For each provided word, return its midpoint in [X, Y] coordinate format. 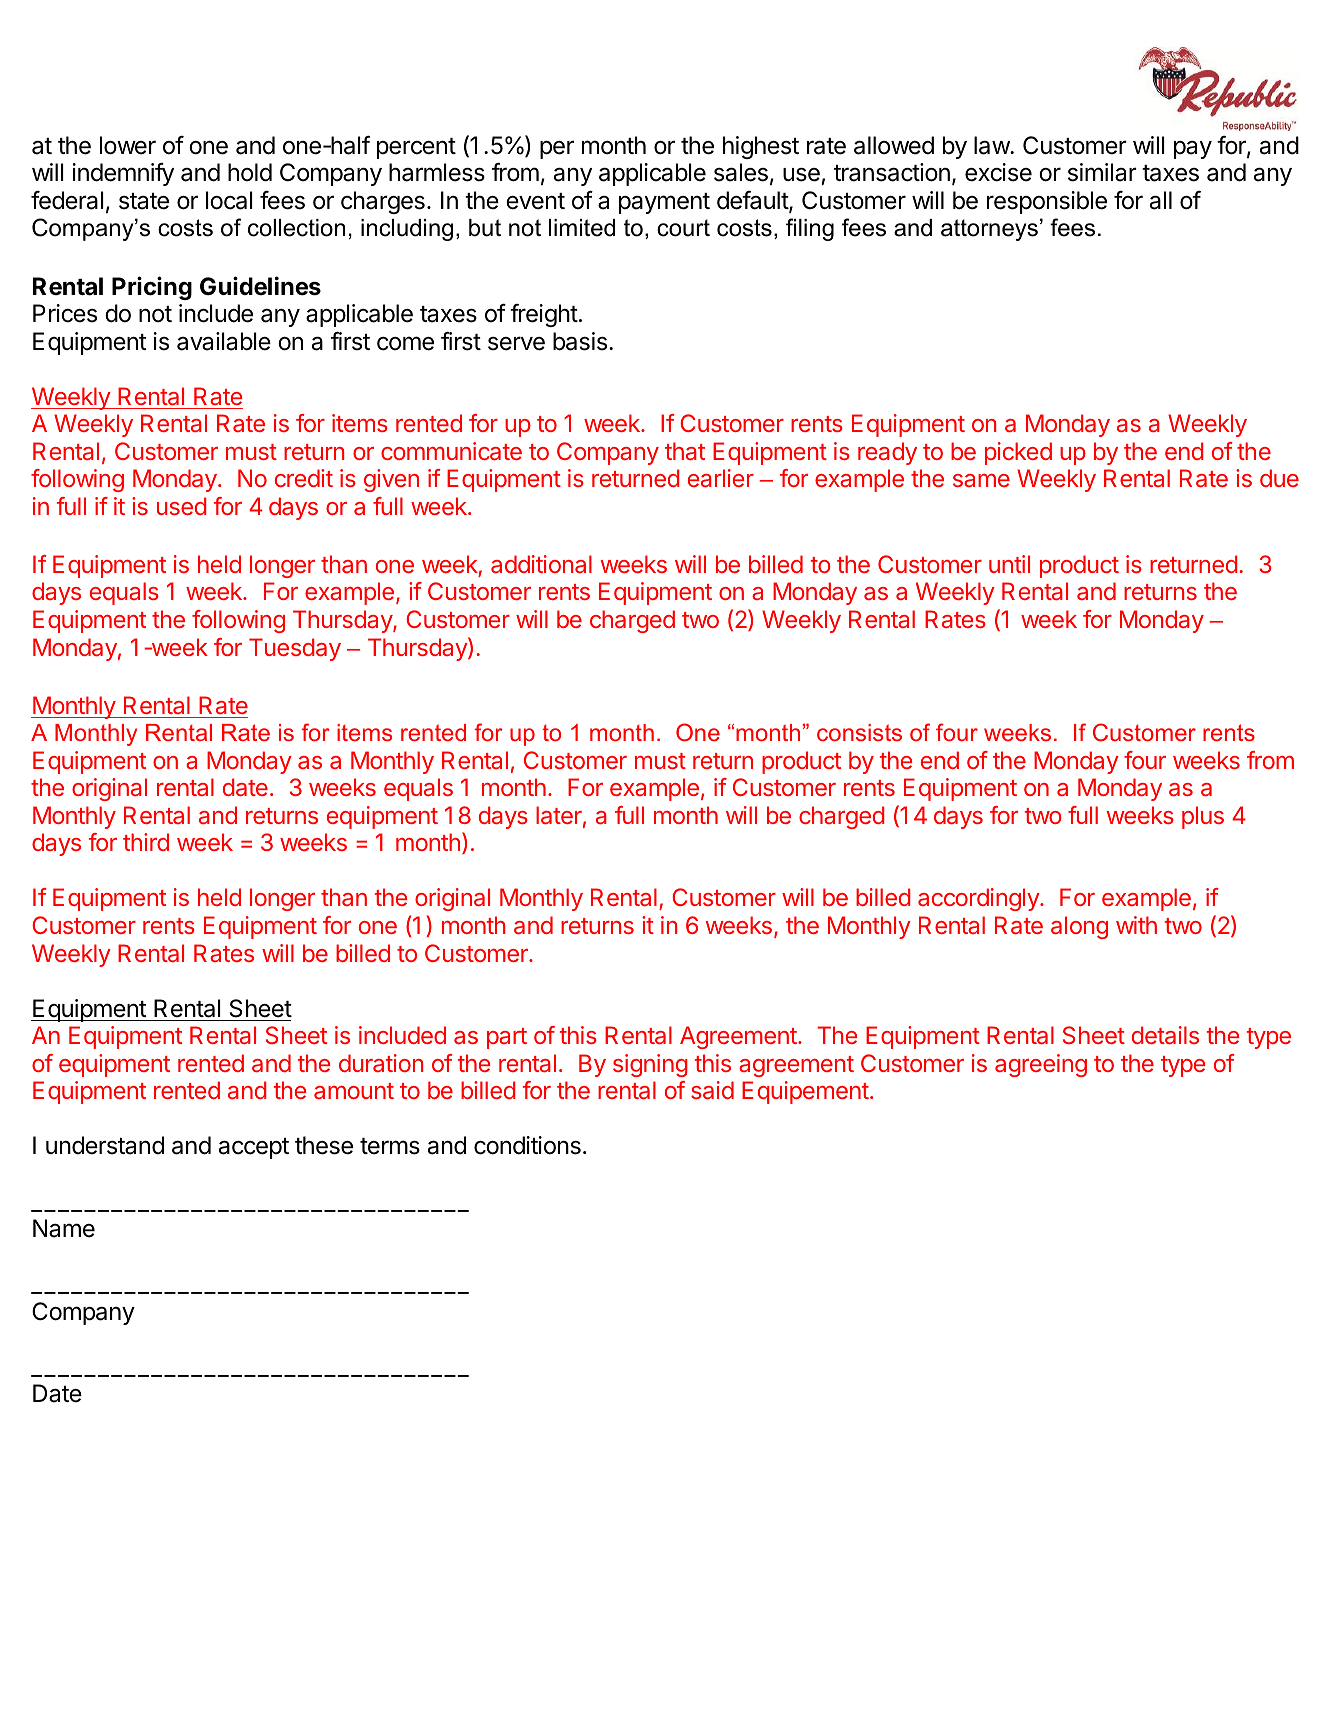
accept [254, 1148]
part [507, 1038]
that [685, 451]
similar [1102, 172]
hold [250, 172]
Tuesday [295, 649]
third [146, 842]
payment [664, 203]
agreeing [1041, 1065]
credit [304, 478]
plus [1203, 817]
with [1136, 925]
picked [1018, 453]
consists [859, 732]
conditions [527, 1145]
